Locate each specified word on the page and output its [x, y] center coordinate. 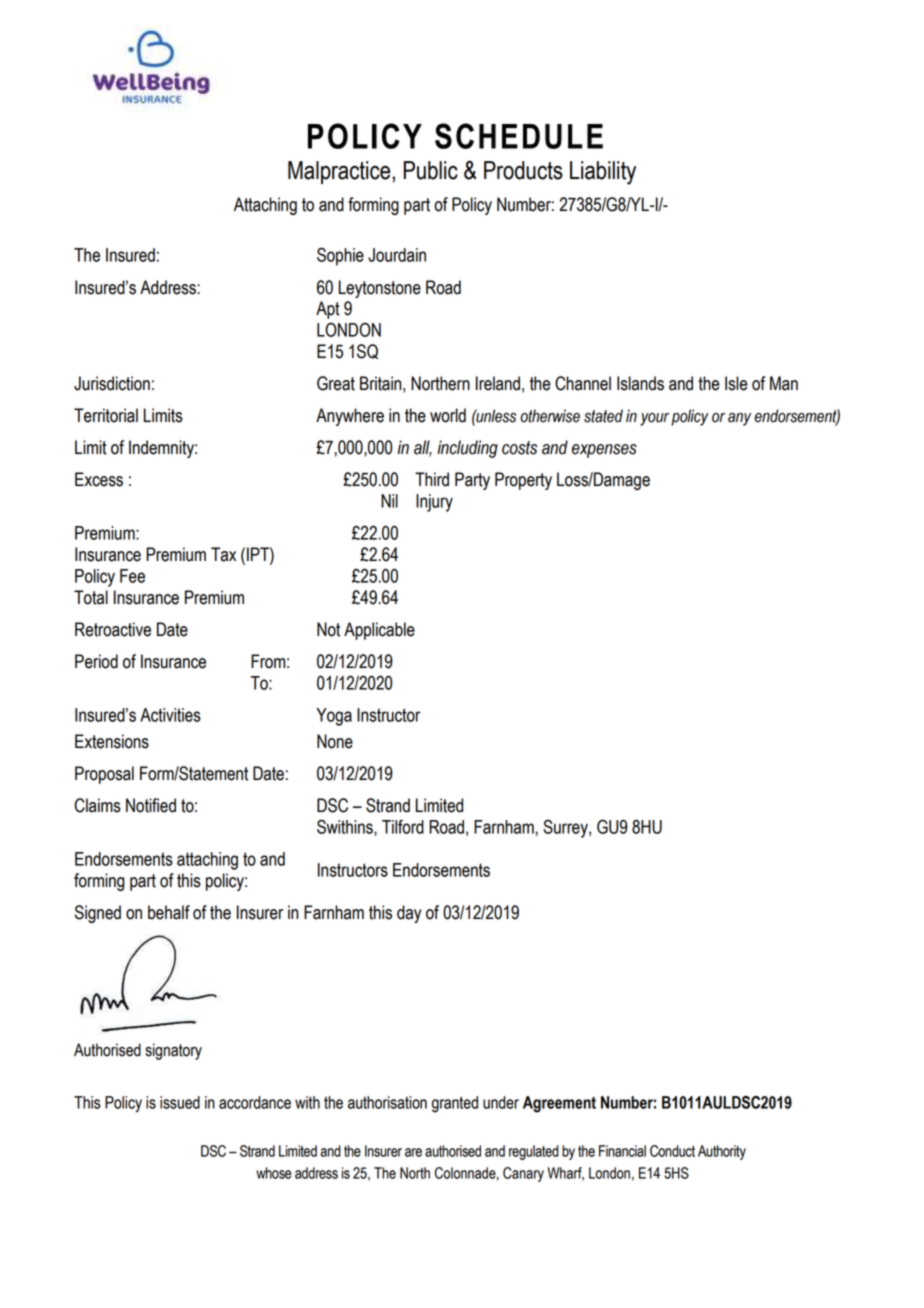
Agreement [559, 1104]
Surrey [566, 828]
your [654, 419]
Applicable [379, 631]
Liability [603, 173]
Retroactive [113, 629]
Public [431, 170]
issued [180, 1102]
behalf [169, 912]
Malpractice [340, 172]
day [409, 914]
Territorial [106, 415]
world [448, 415]
